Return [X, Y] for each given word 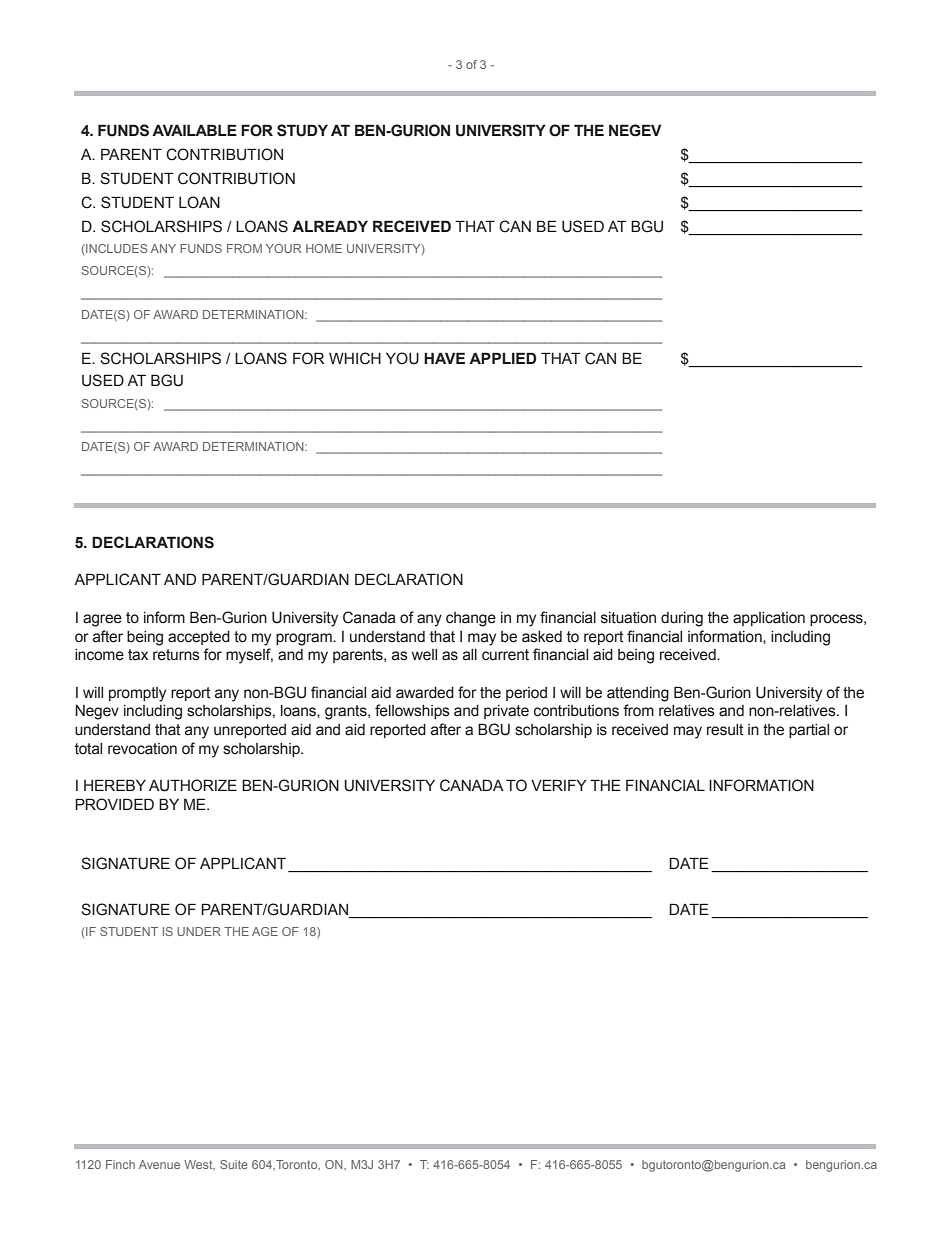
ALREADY [330, 226]
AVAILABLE [194, 130]
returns [176, 655]
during [682, 619]
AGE [265, 931]
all [470, 655]
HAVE [444, 358]
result [725, 730]
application [769, 619]
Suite [234, 1164]
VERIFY [559, 785]
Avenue [159, 1164]
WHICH [355, 358]
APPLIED [503, 358]
